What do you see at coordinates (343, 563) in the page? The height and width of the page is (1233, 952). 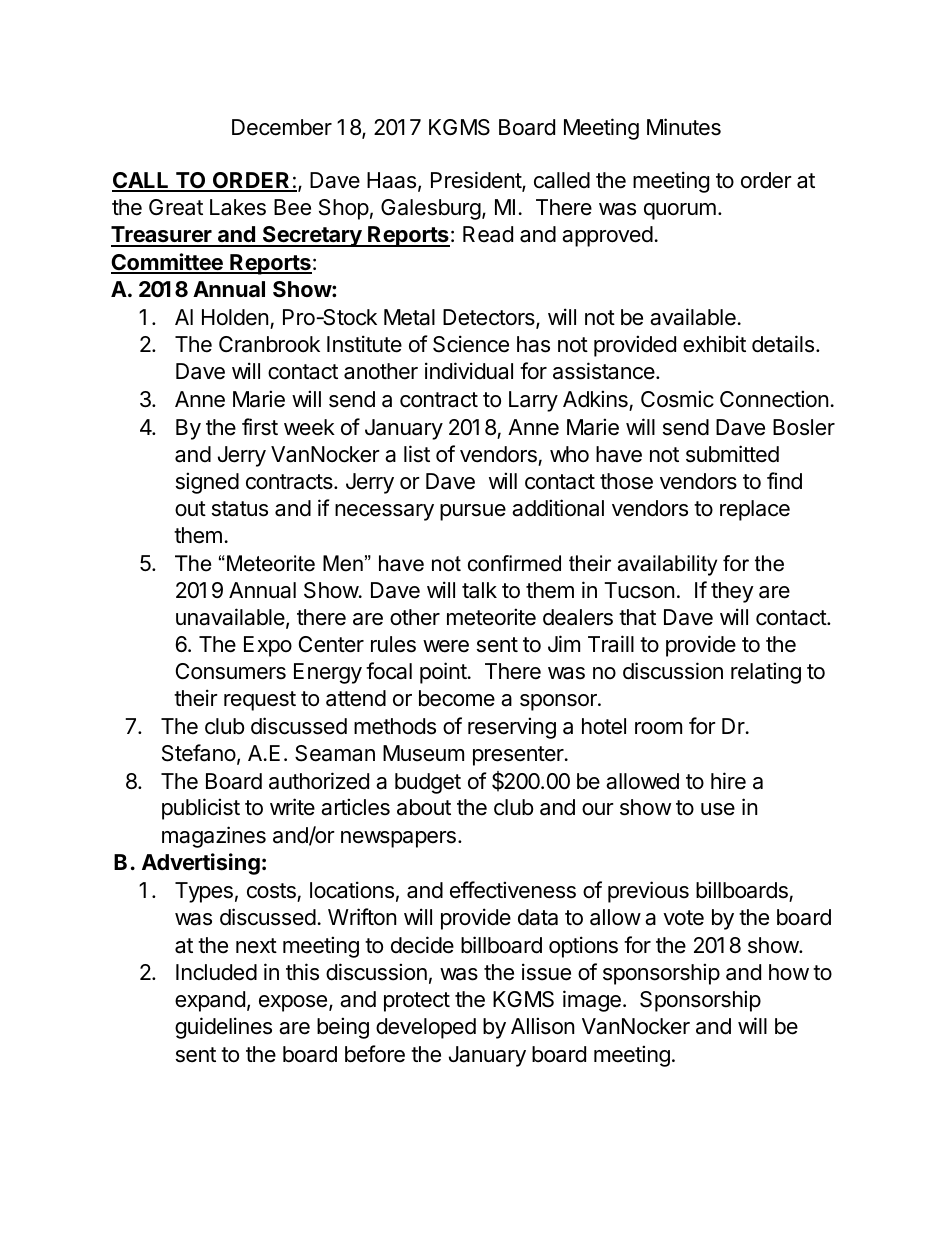 I see `Men` at bounding box center [343, 563].
